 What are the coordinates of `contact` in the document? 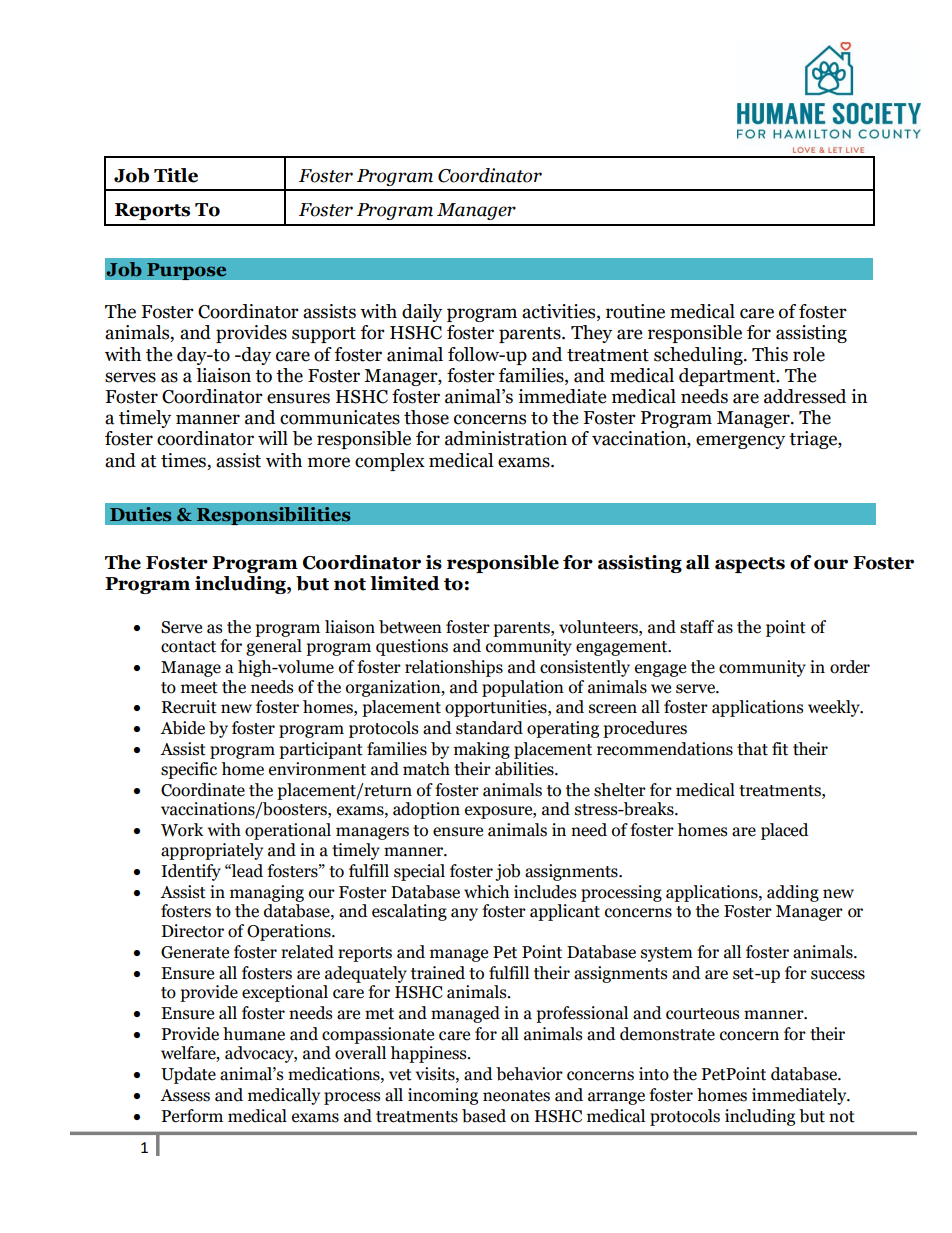 It's located at (188, 647).
